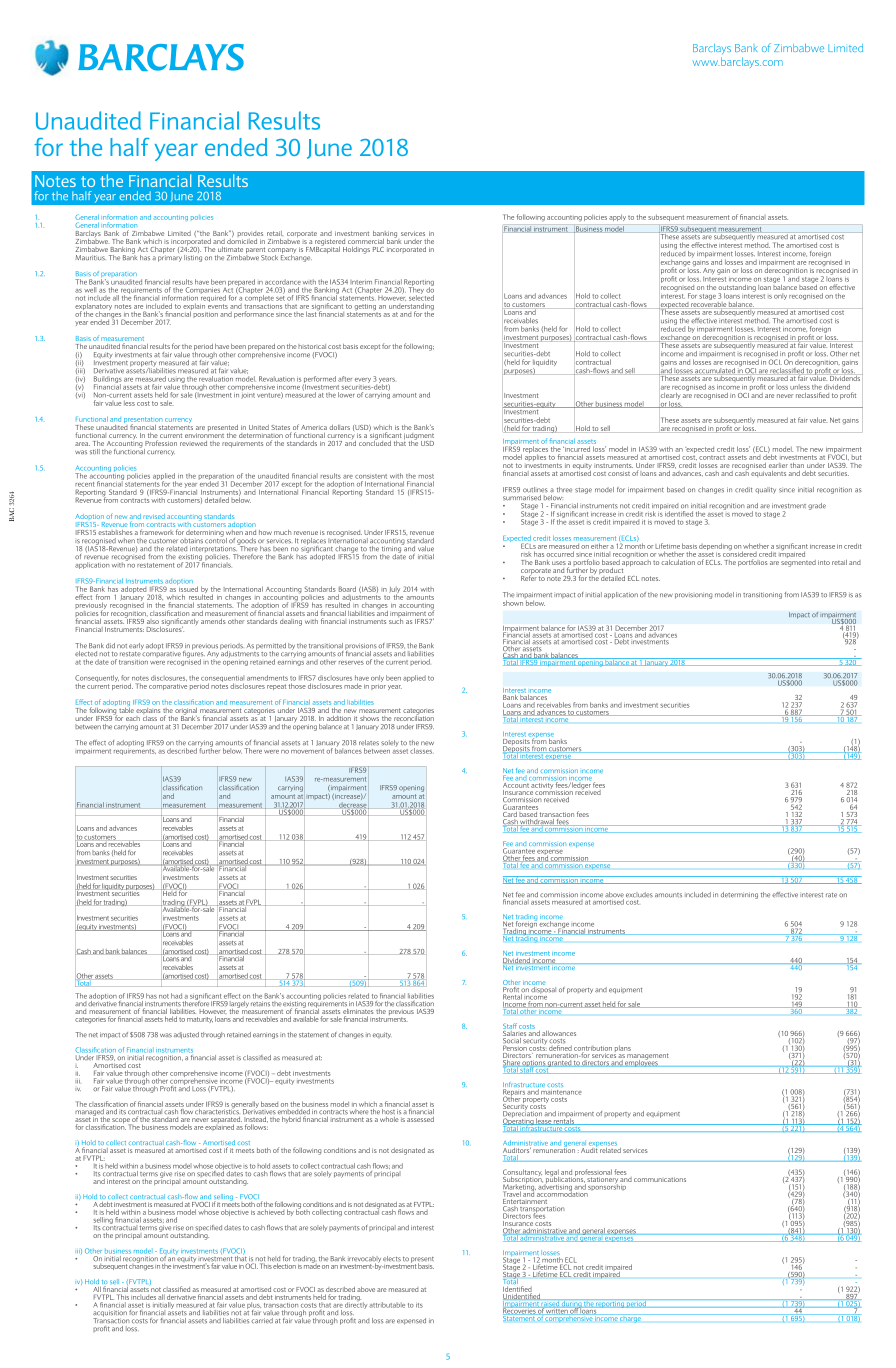 Image resolution: width=896 pixels, height=1368 pixels. Describe the element at coordinates (617, 217) in the screenshot. I see `apply` at that location.
